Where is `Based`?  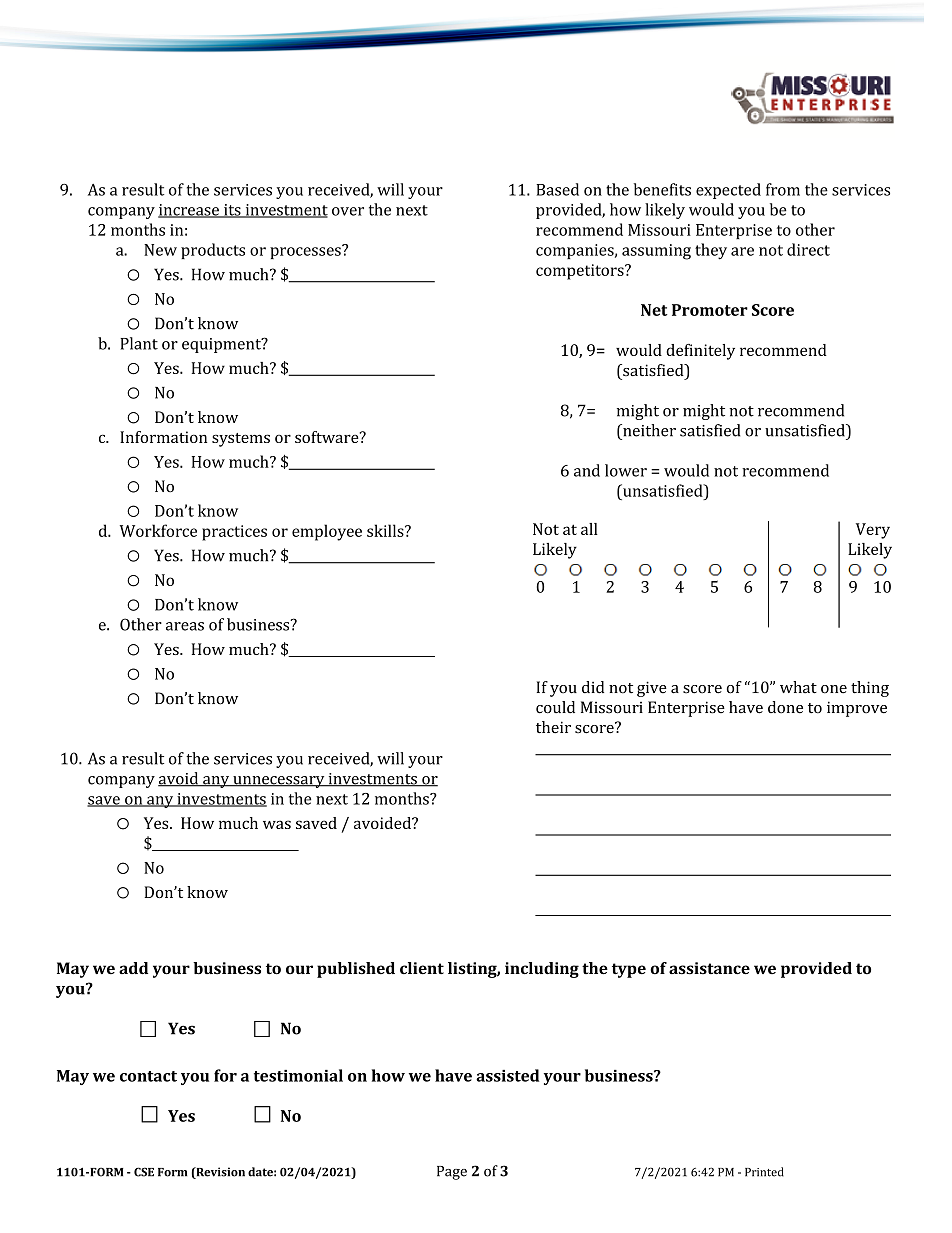 Based is located at coordinates (557, 189).
